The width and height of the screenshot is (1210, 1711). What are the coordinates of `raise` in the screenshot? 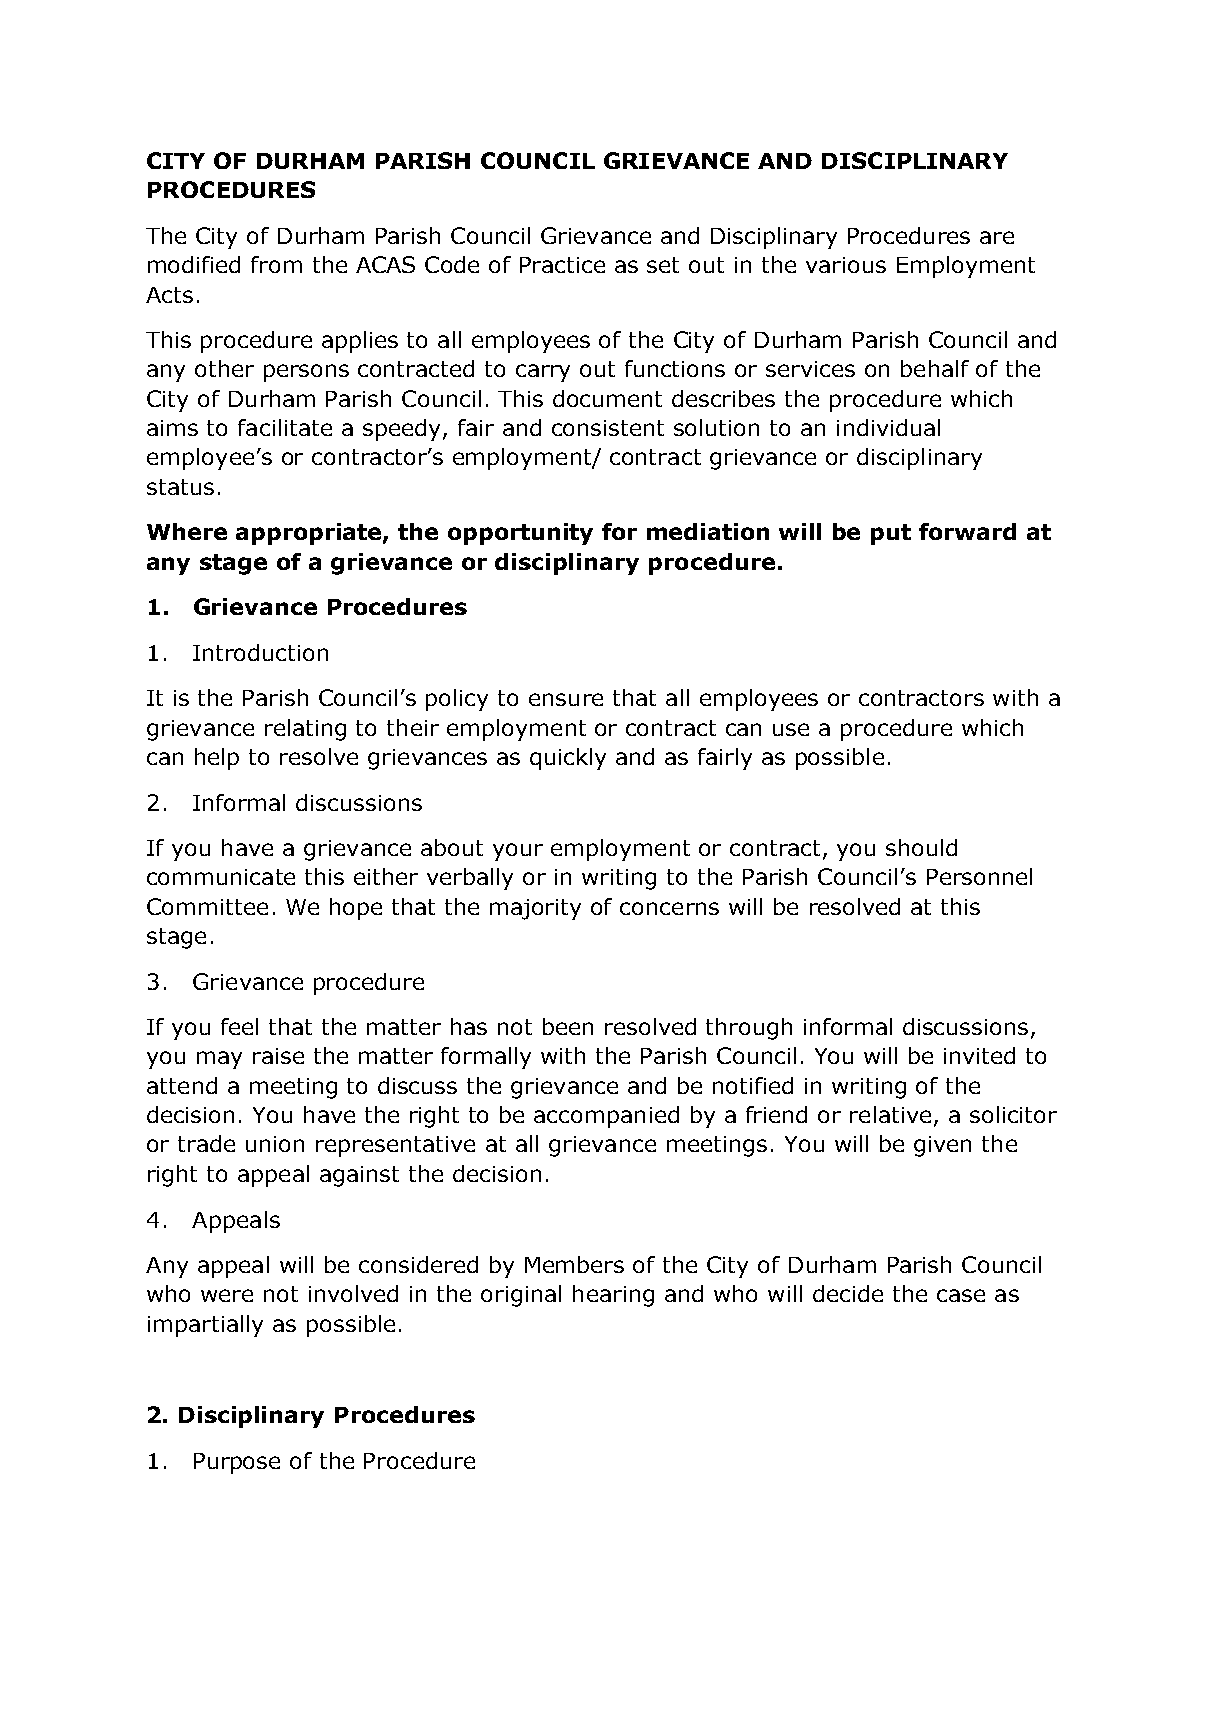 It's located at (278, 1056).
